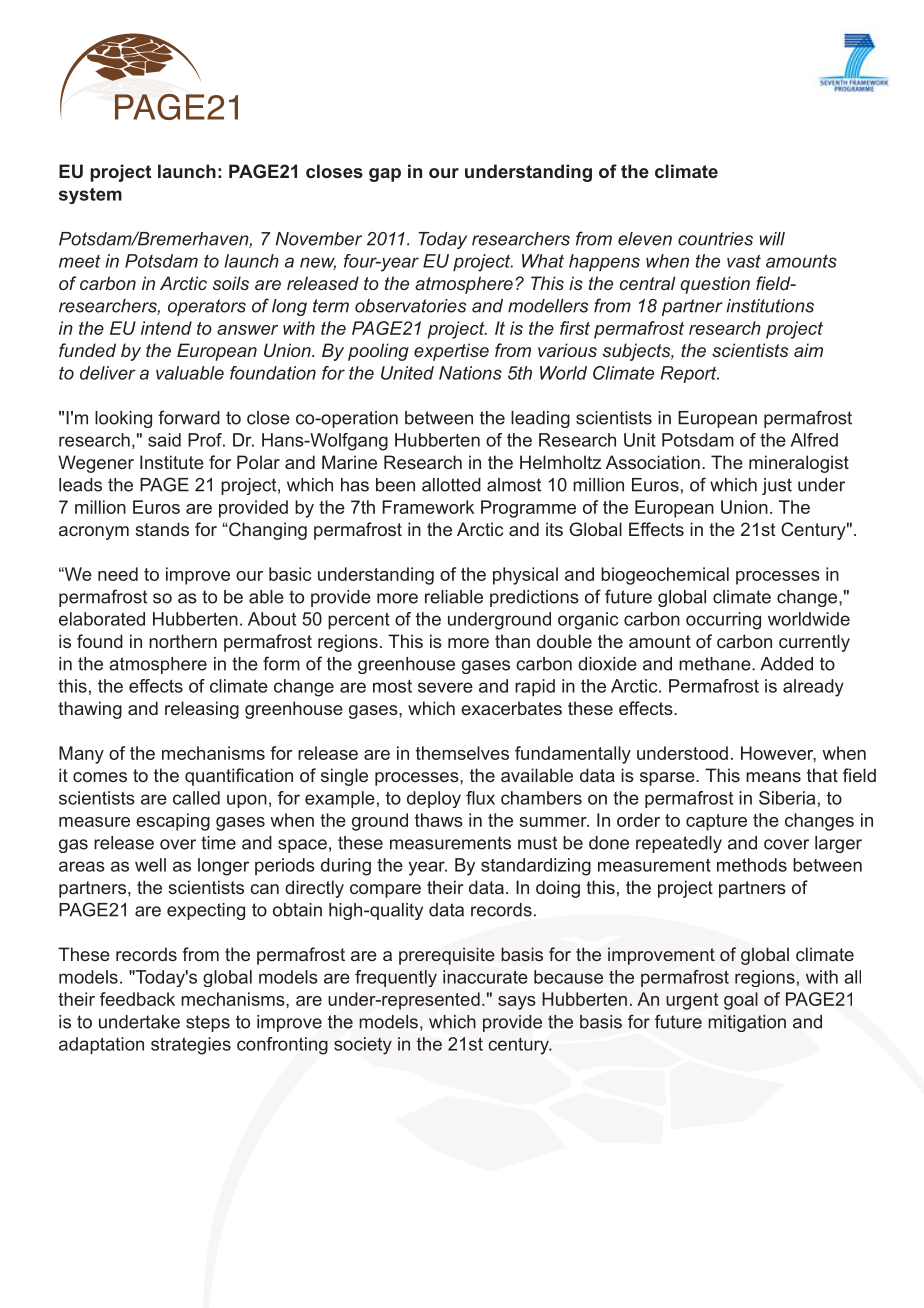  What do you see at coordinates (172, 462) in the document?
I see `Institute` at bounding box center [172, 462].
